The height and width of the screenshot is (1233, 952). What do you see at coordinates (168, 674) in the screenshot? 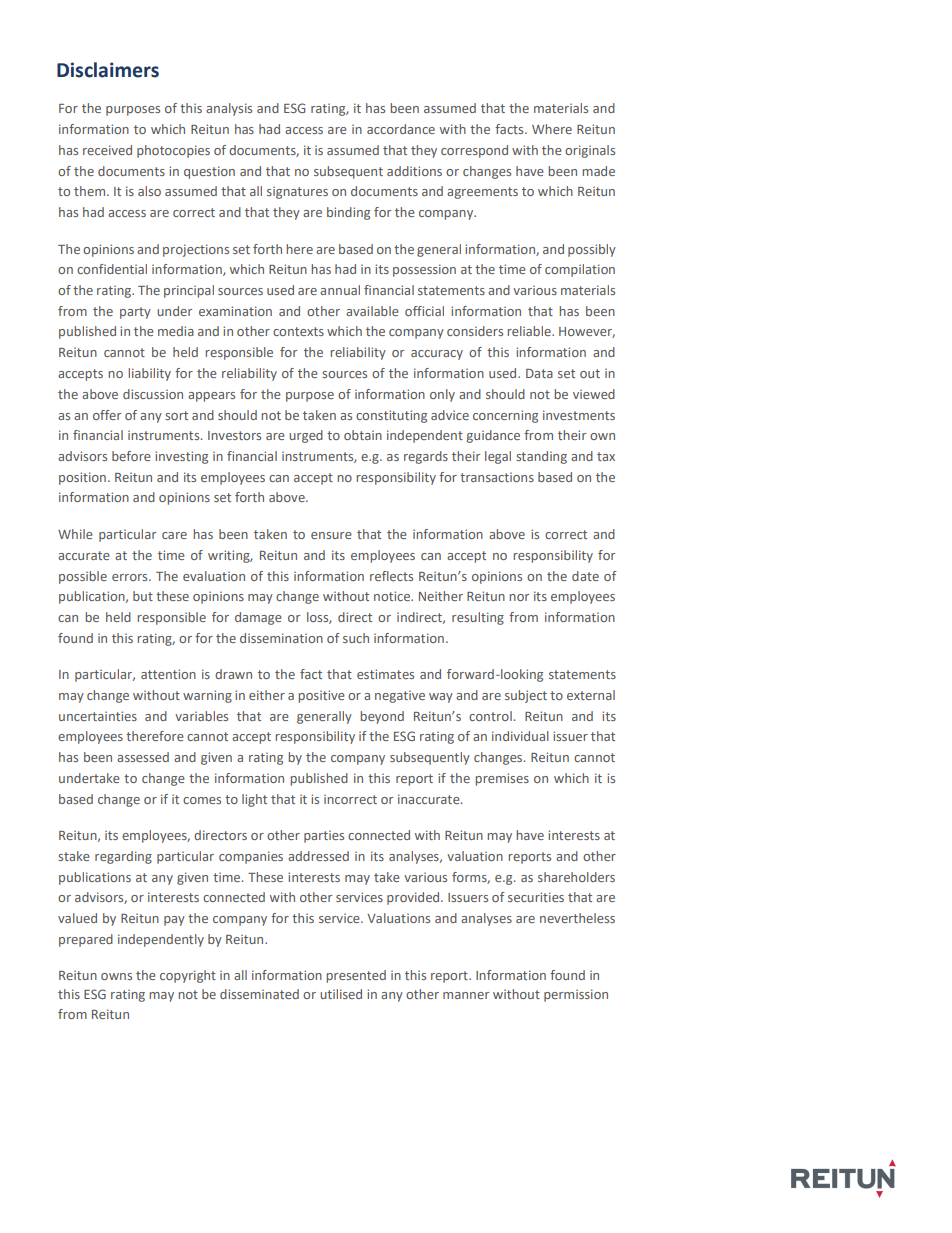
I see `attention` at bounding box center [168, 674].
